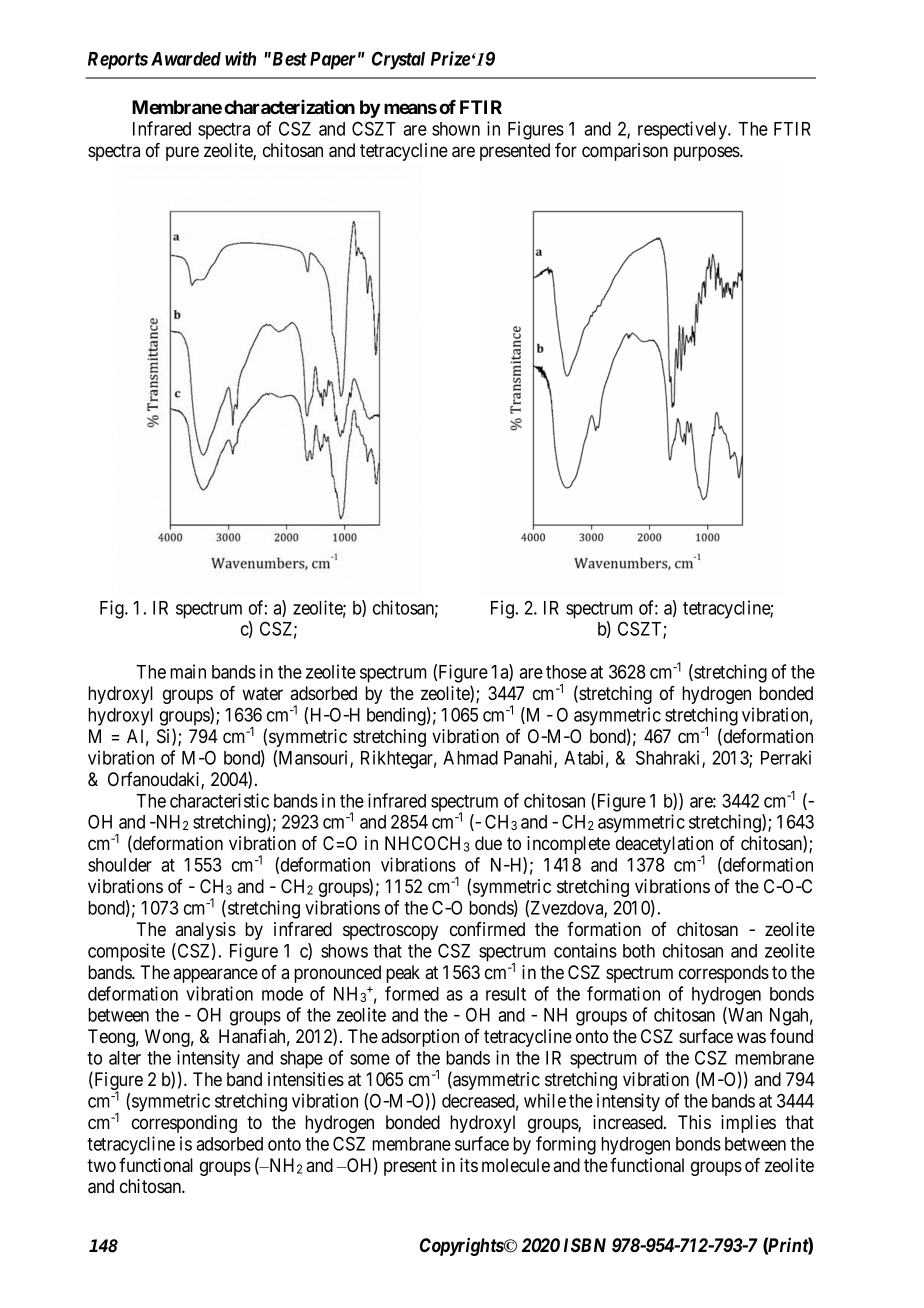  What do you see at coordinates (101, 1166) in the image?
I see `two` at bounding box center [101, 1166].
